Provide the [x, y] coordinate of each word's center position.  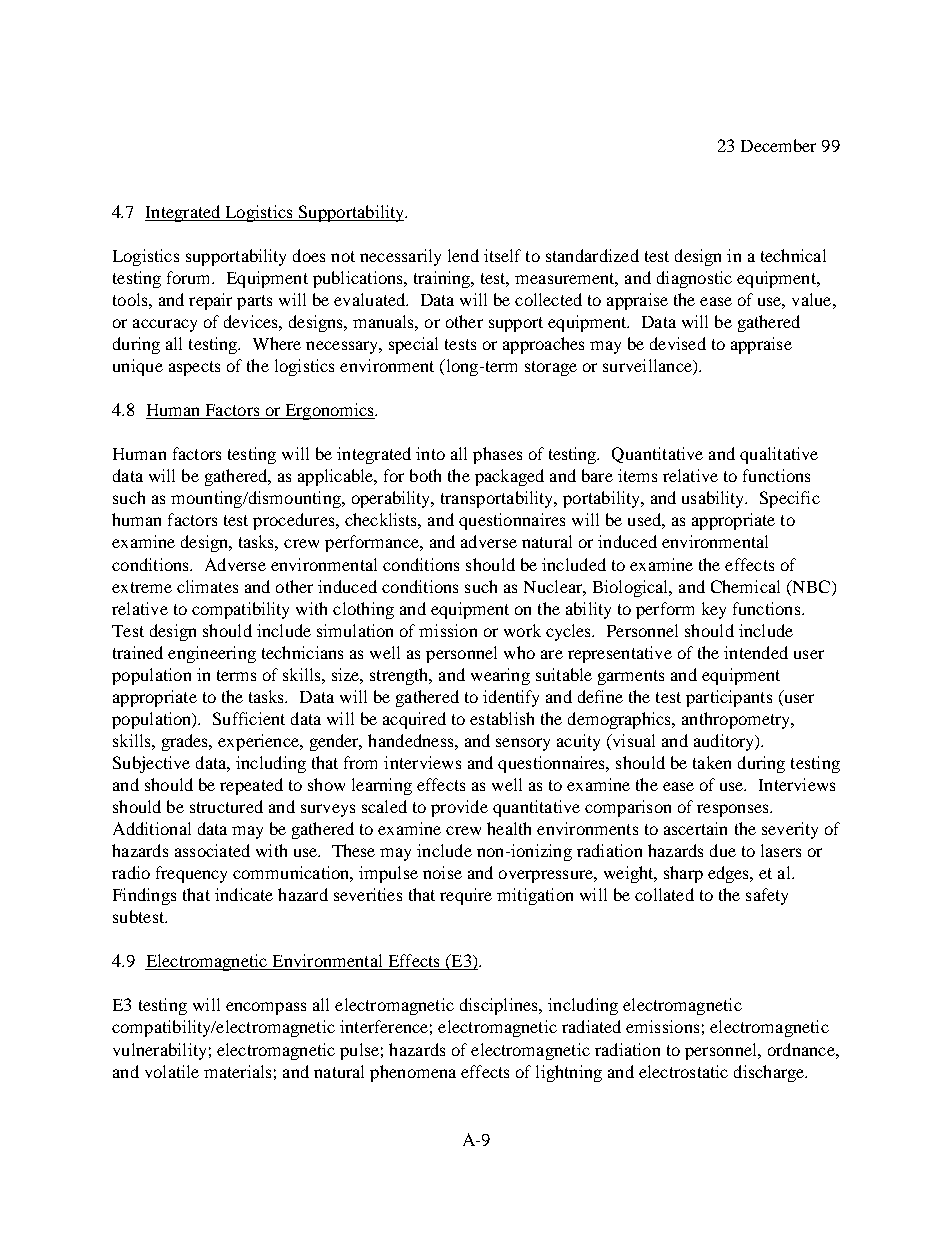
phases [497, 455]
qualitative [779, 455]
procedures [295, 521]
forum [190, 277]
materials [237, 1071]
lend [463, 255]
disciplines [500, 1006]
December [778, 145]
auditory [725, 742]
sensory [523, 744]
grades [186, 742]
